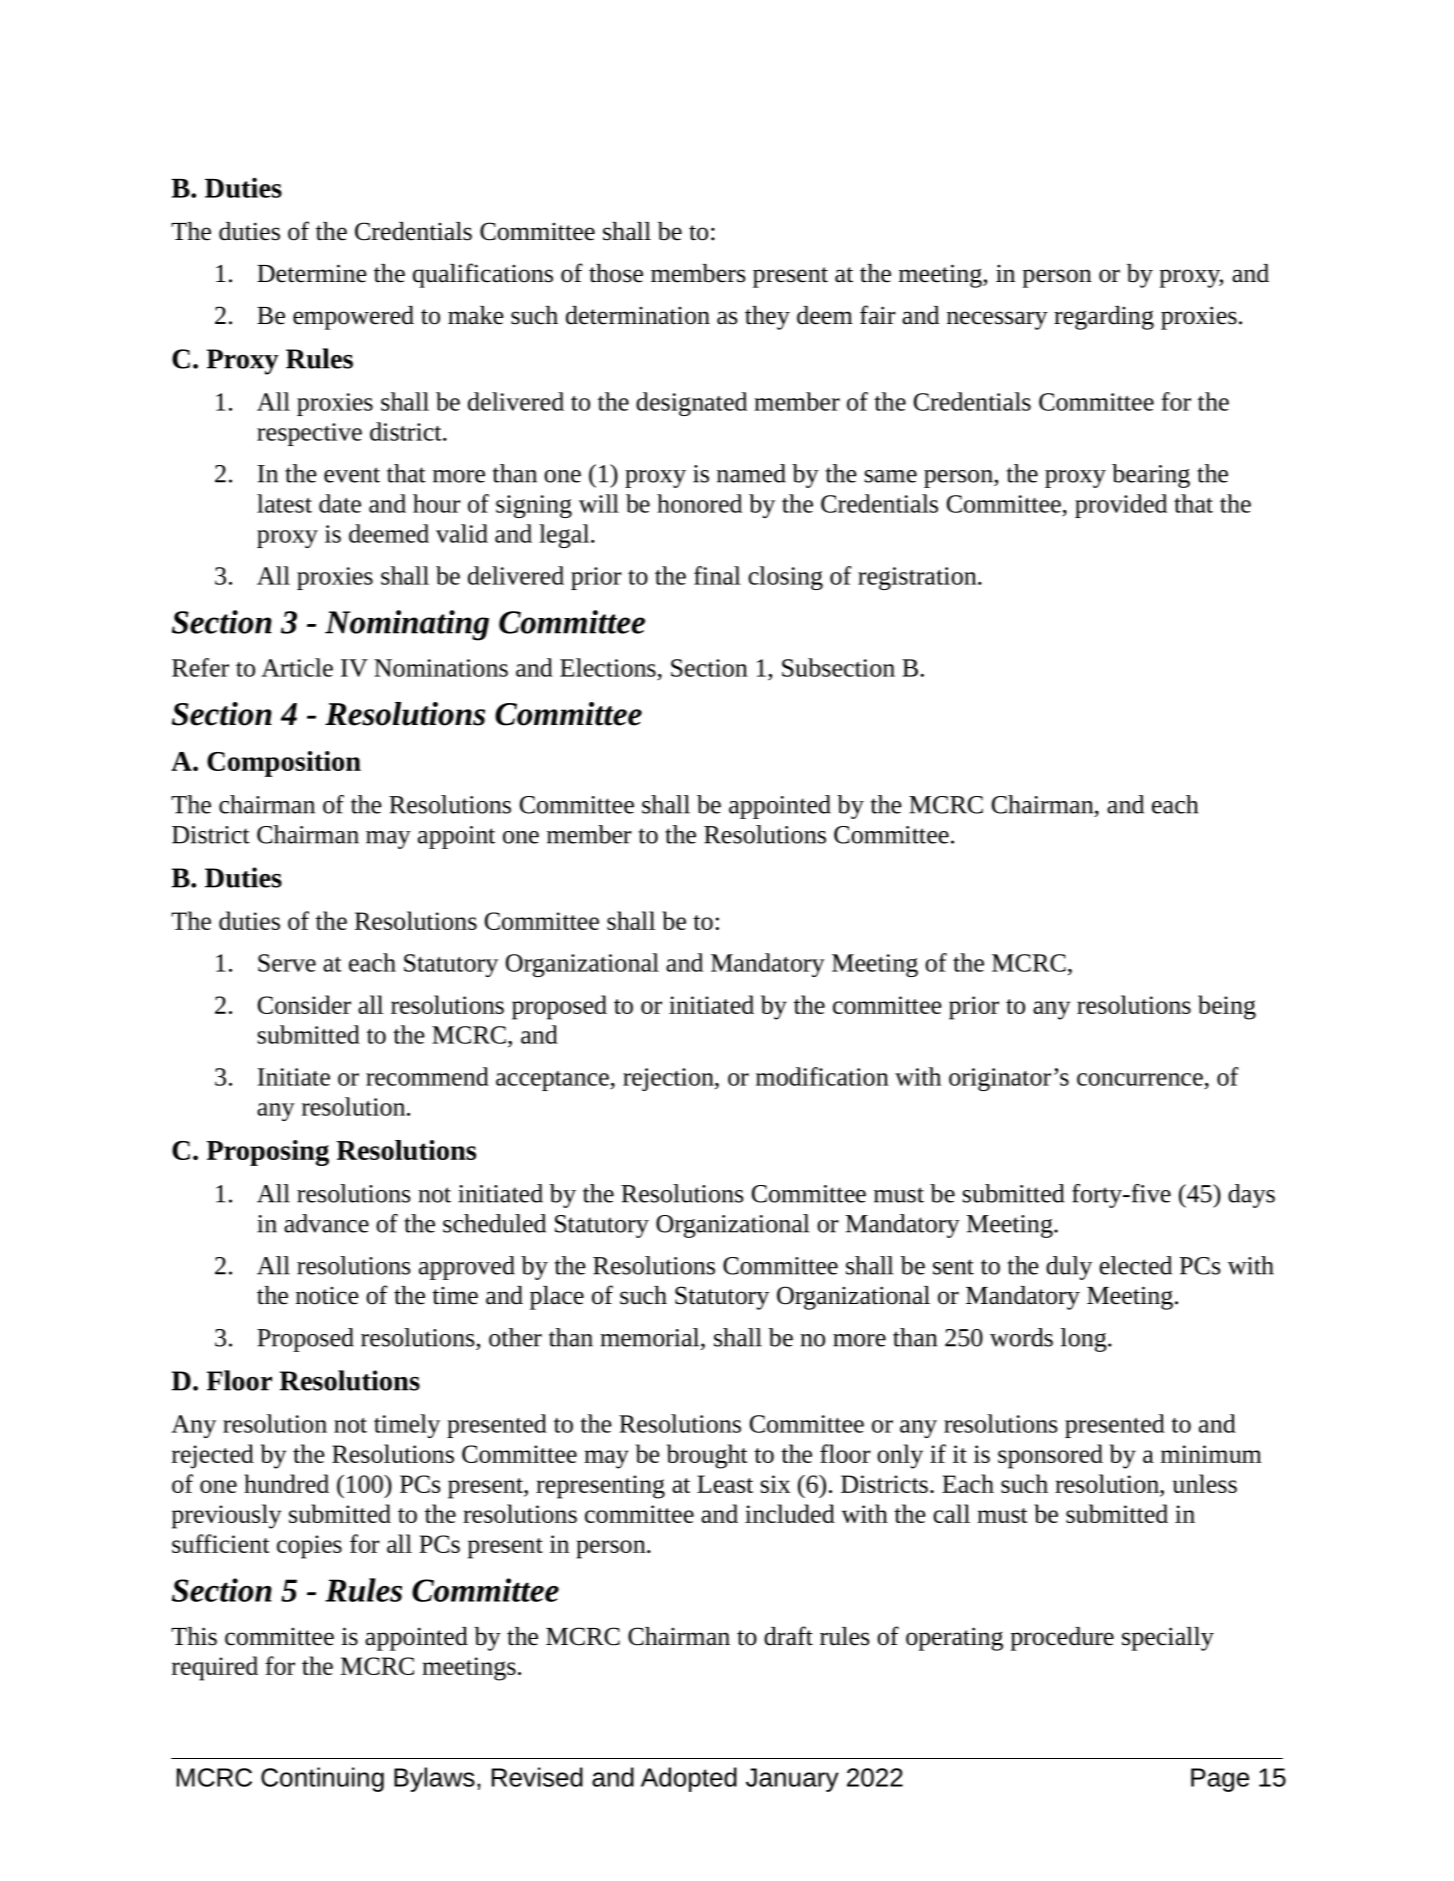 This screenshot has width=1454, height=1881. What do you see at coordinates (1104, 318) in the screenshot?
I see `regarding` at bounding box center [1104, 318].
